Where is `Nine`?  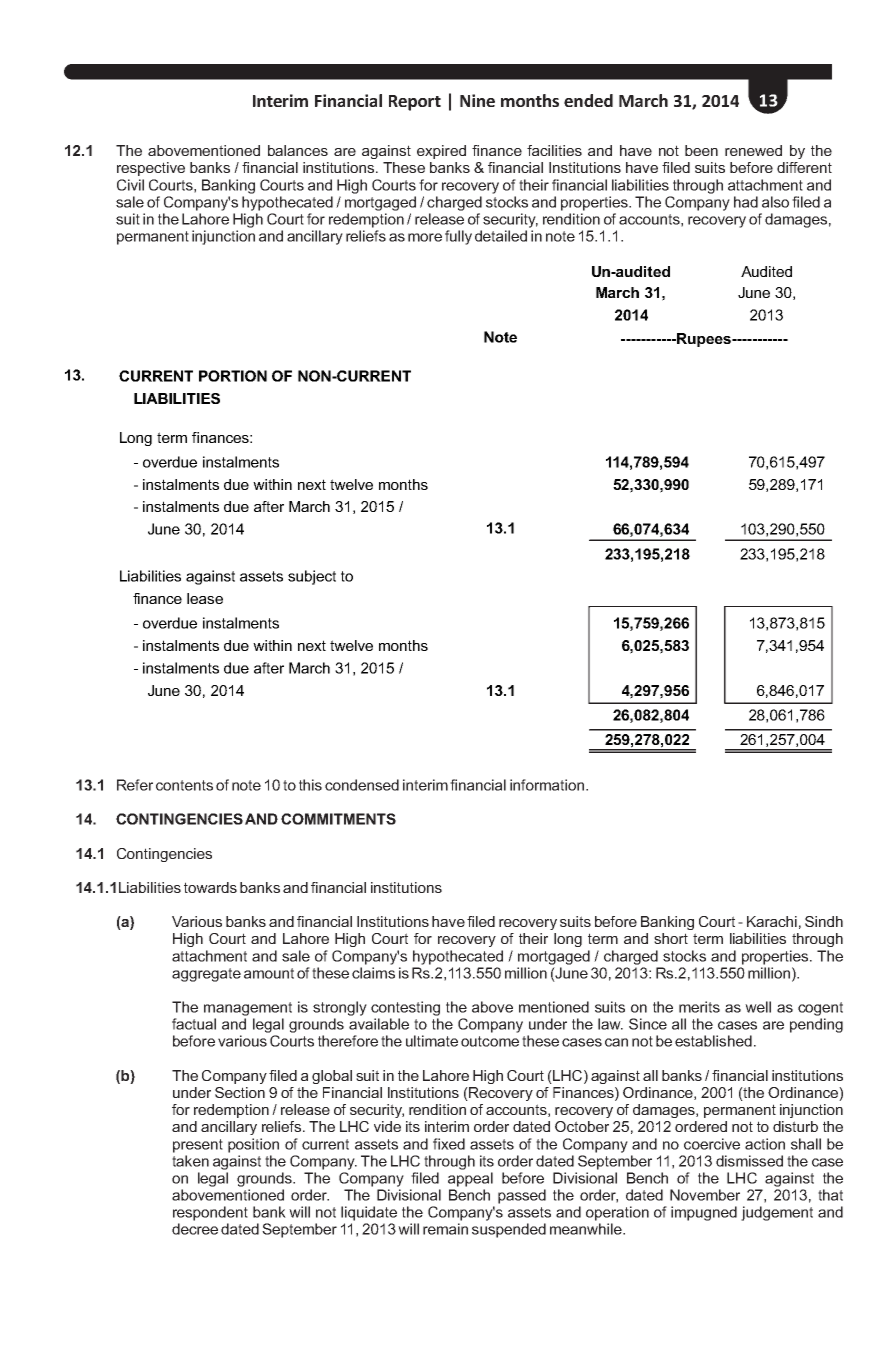 Nine is located at coordinates (477, 100).
